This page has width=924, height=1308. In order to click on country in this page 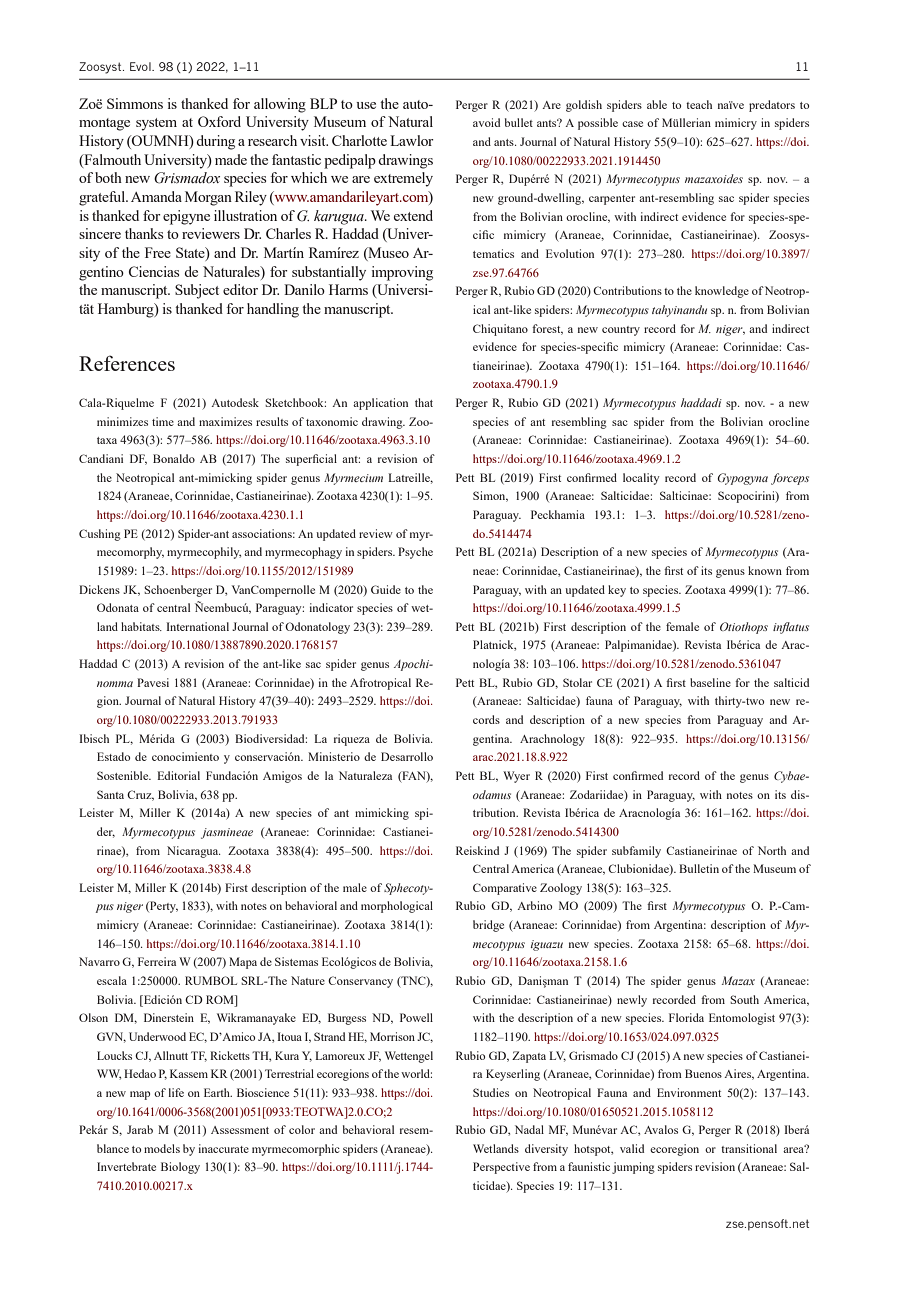, I will do `click(621, 331)`.
